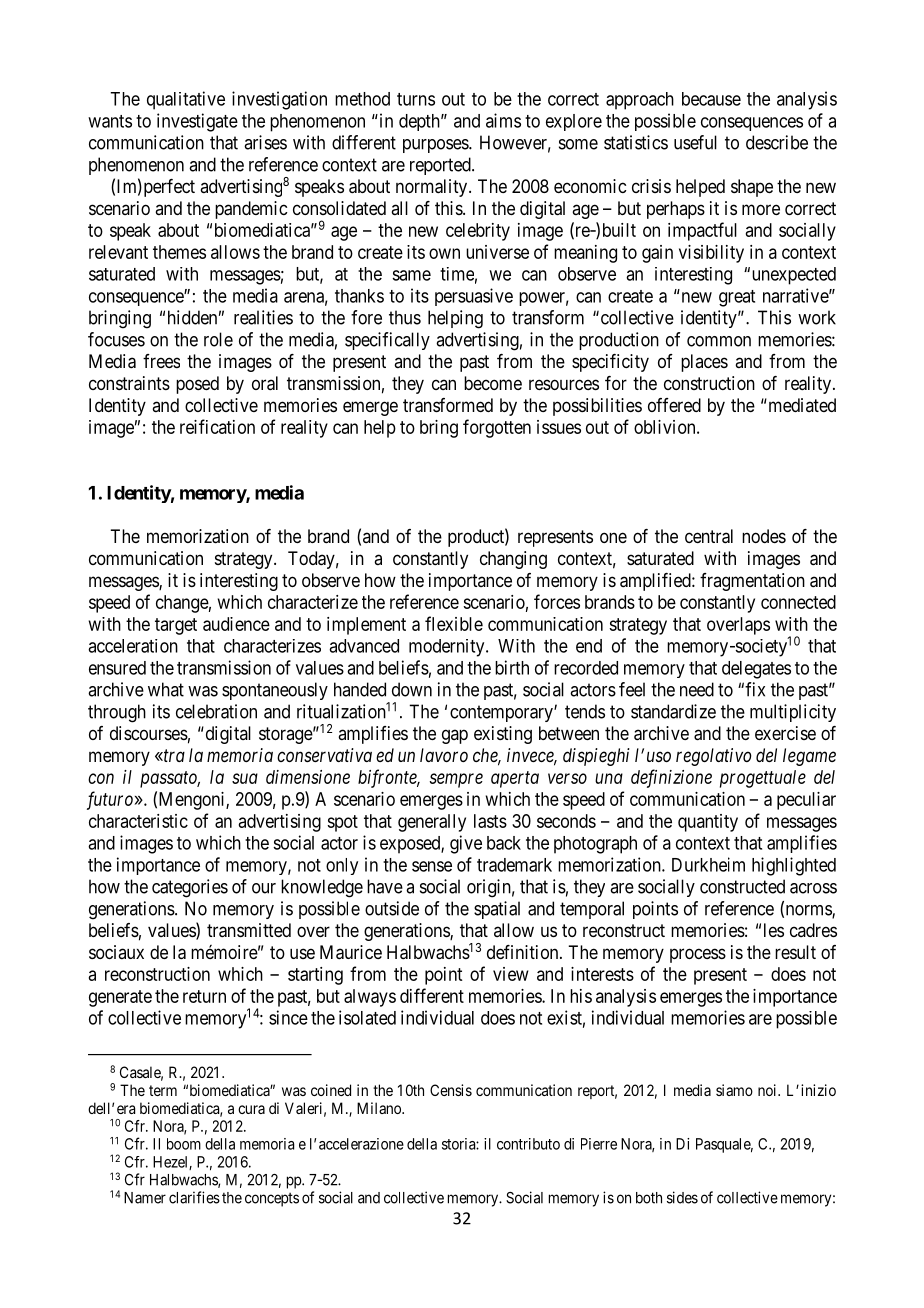 This screenshot has width=924, height=1308. I want to click on modernity, so click(448, 648).
